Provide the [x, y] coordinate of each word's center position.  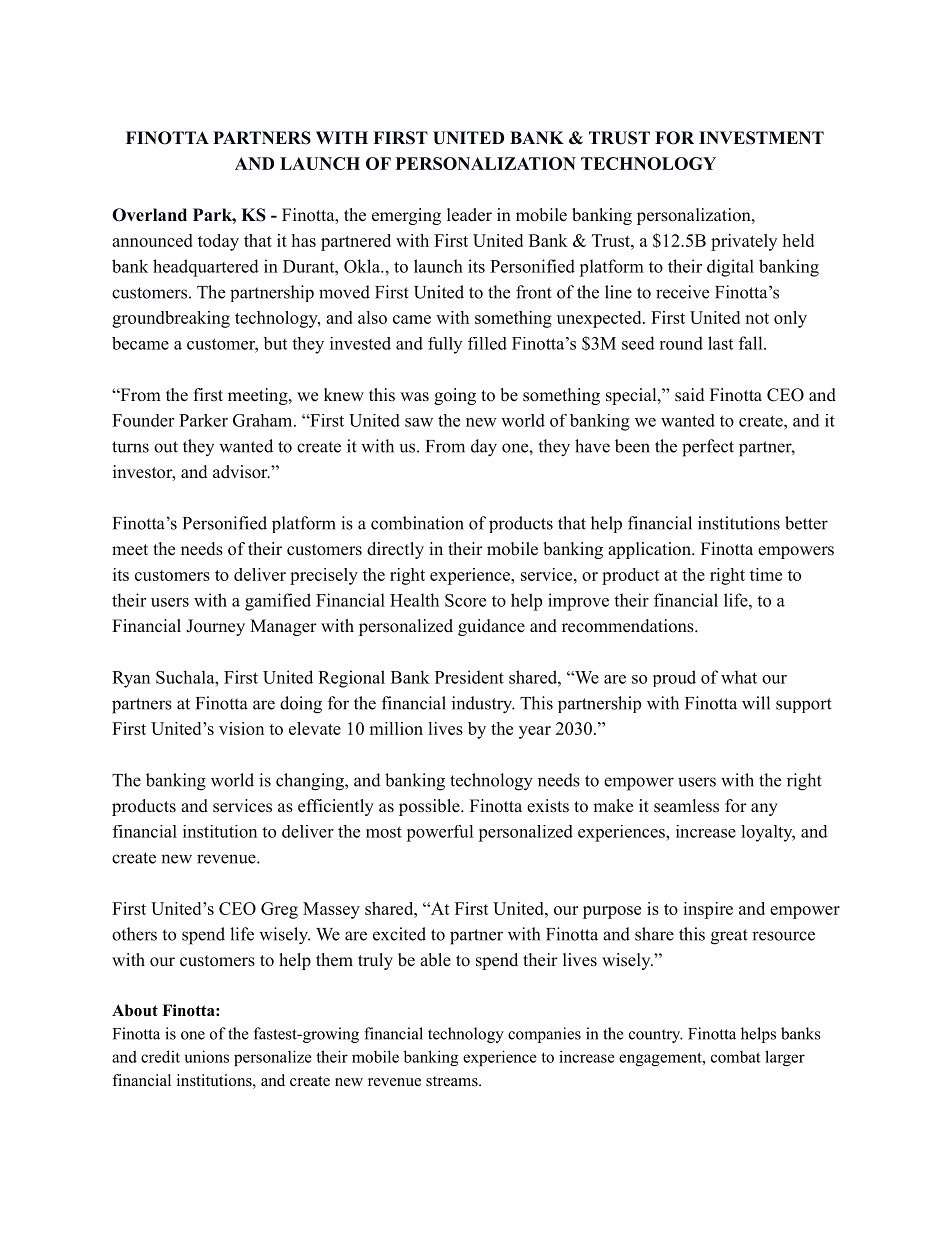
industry [483, 705]
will [756, 703]
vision [241, 728]
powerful [439, 833]
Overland [149, 215]
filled [487, 343]
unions [207, 1056]
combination [417, 523]
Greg [279, 910]
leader [469, 215]
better [806, 523]
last [720, 343]
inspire [708, 910]
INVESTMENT [761, 138]
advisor [241, 472]
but [275, 343]
